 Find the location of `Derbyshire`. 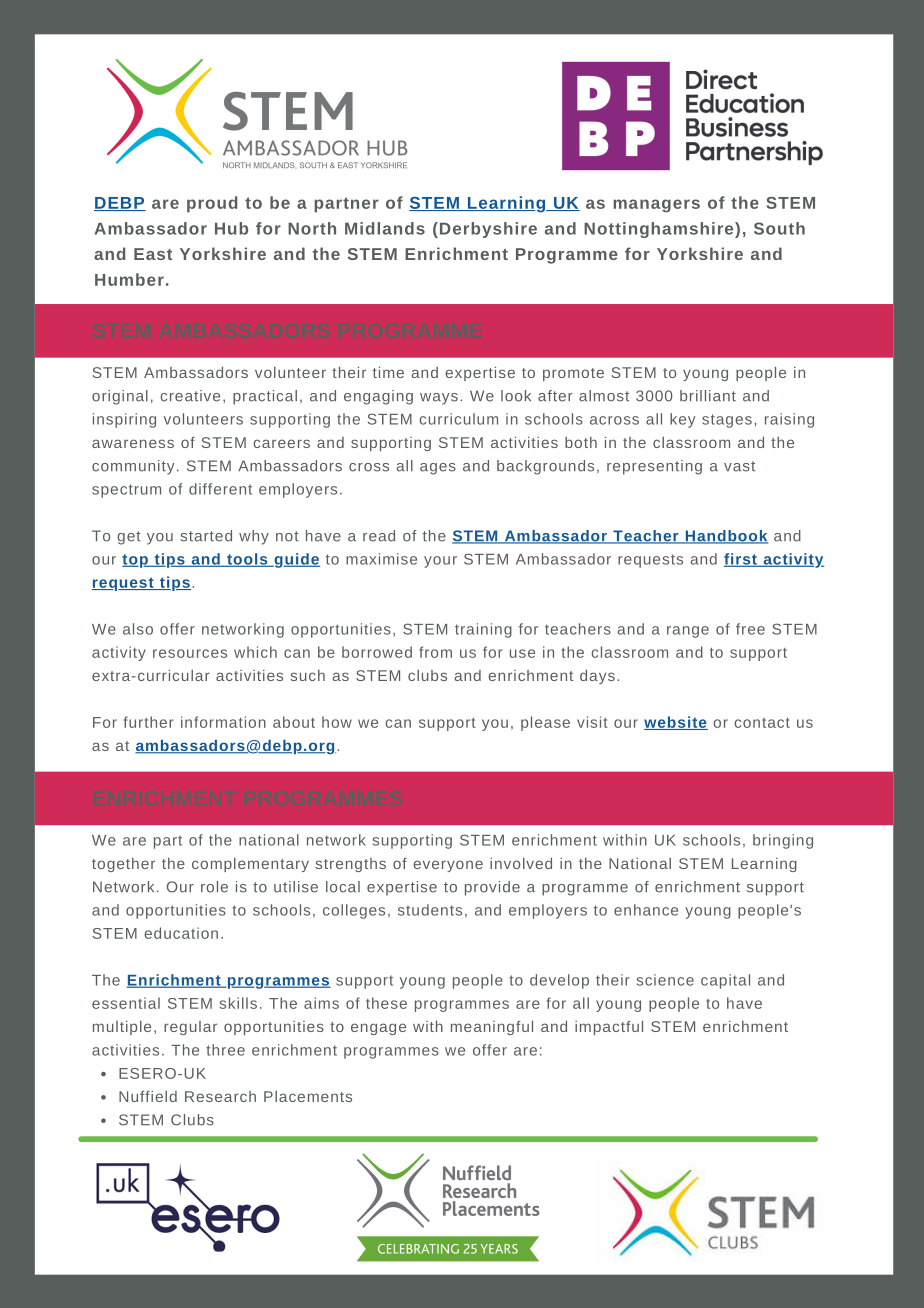

Derbyshire is located at coordinates (488, 230).
